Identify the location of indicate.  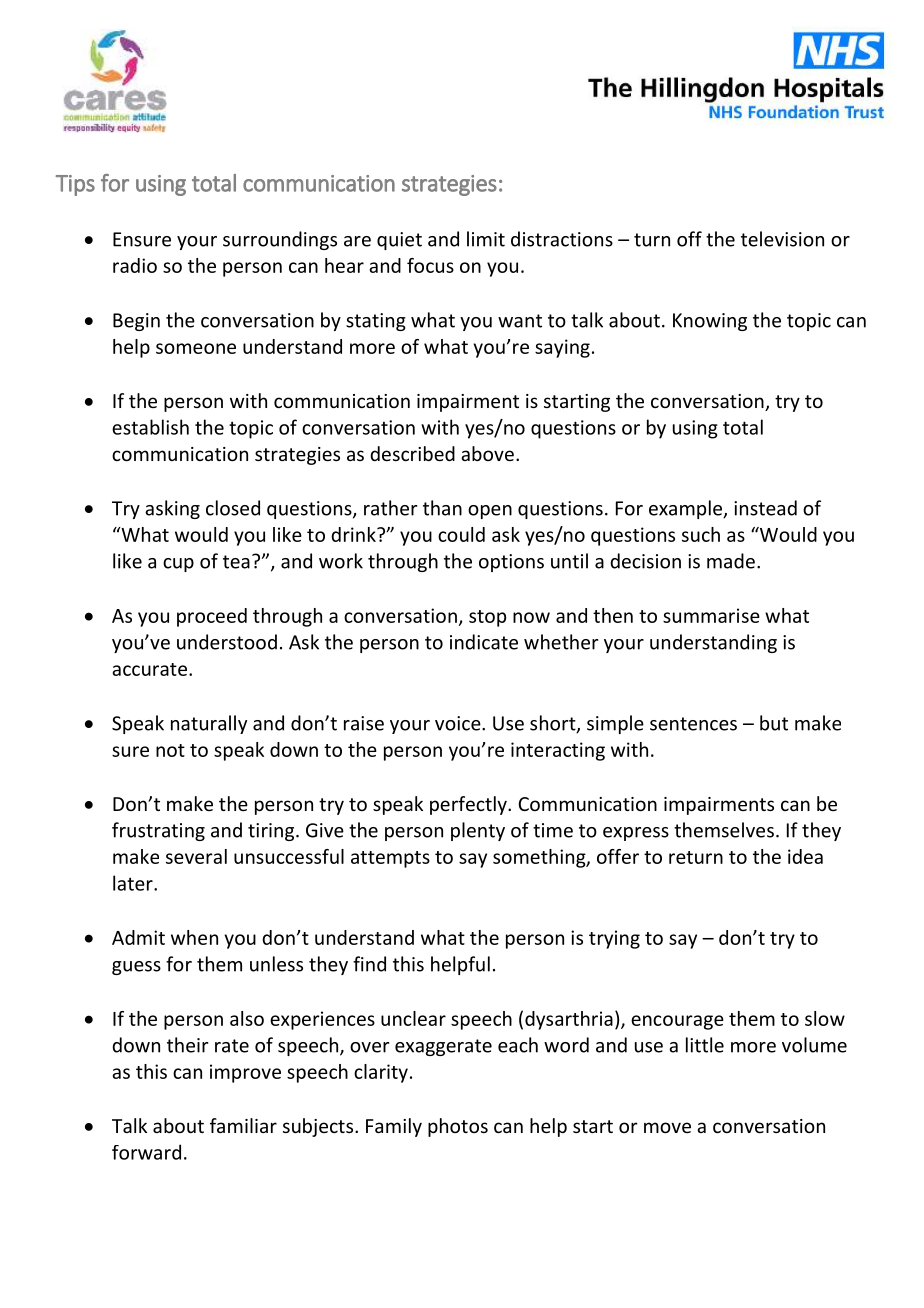
(484, 642).
